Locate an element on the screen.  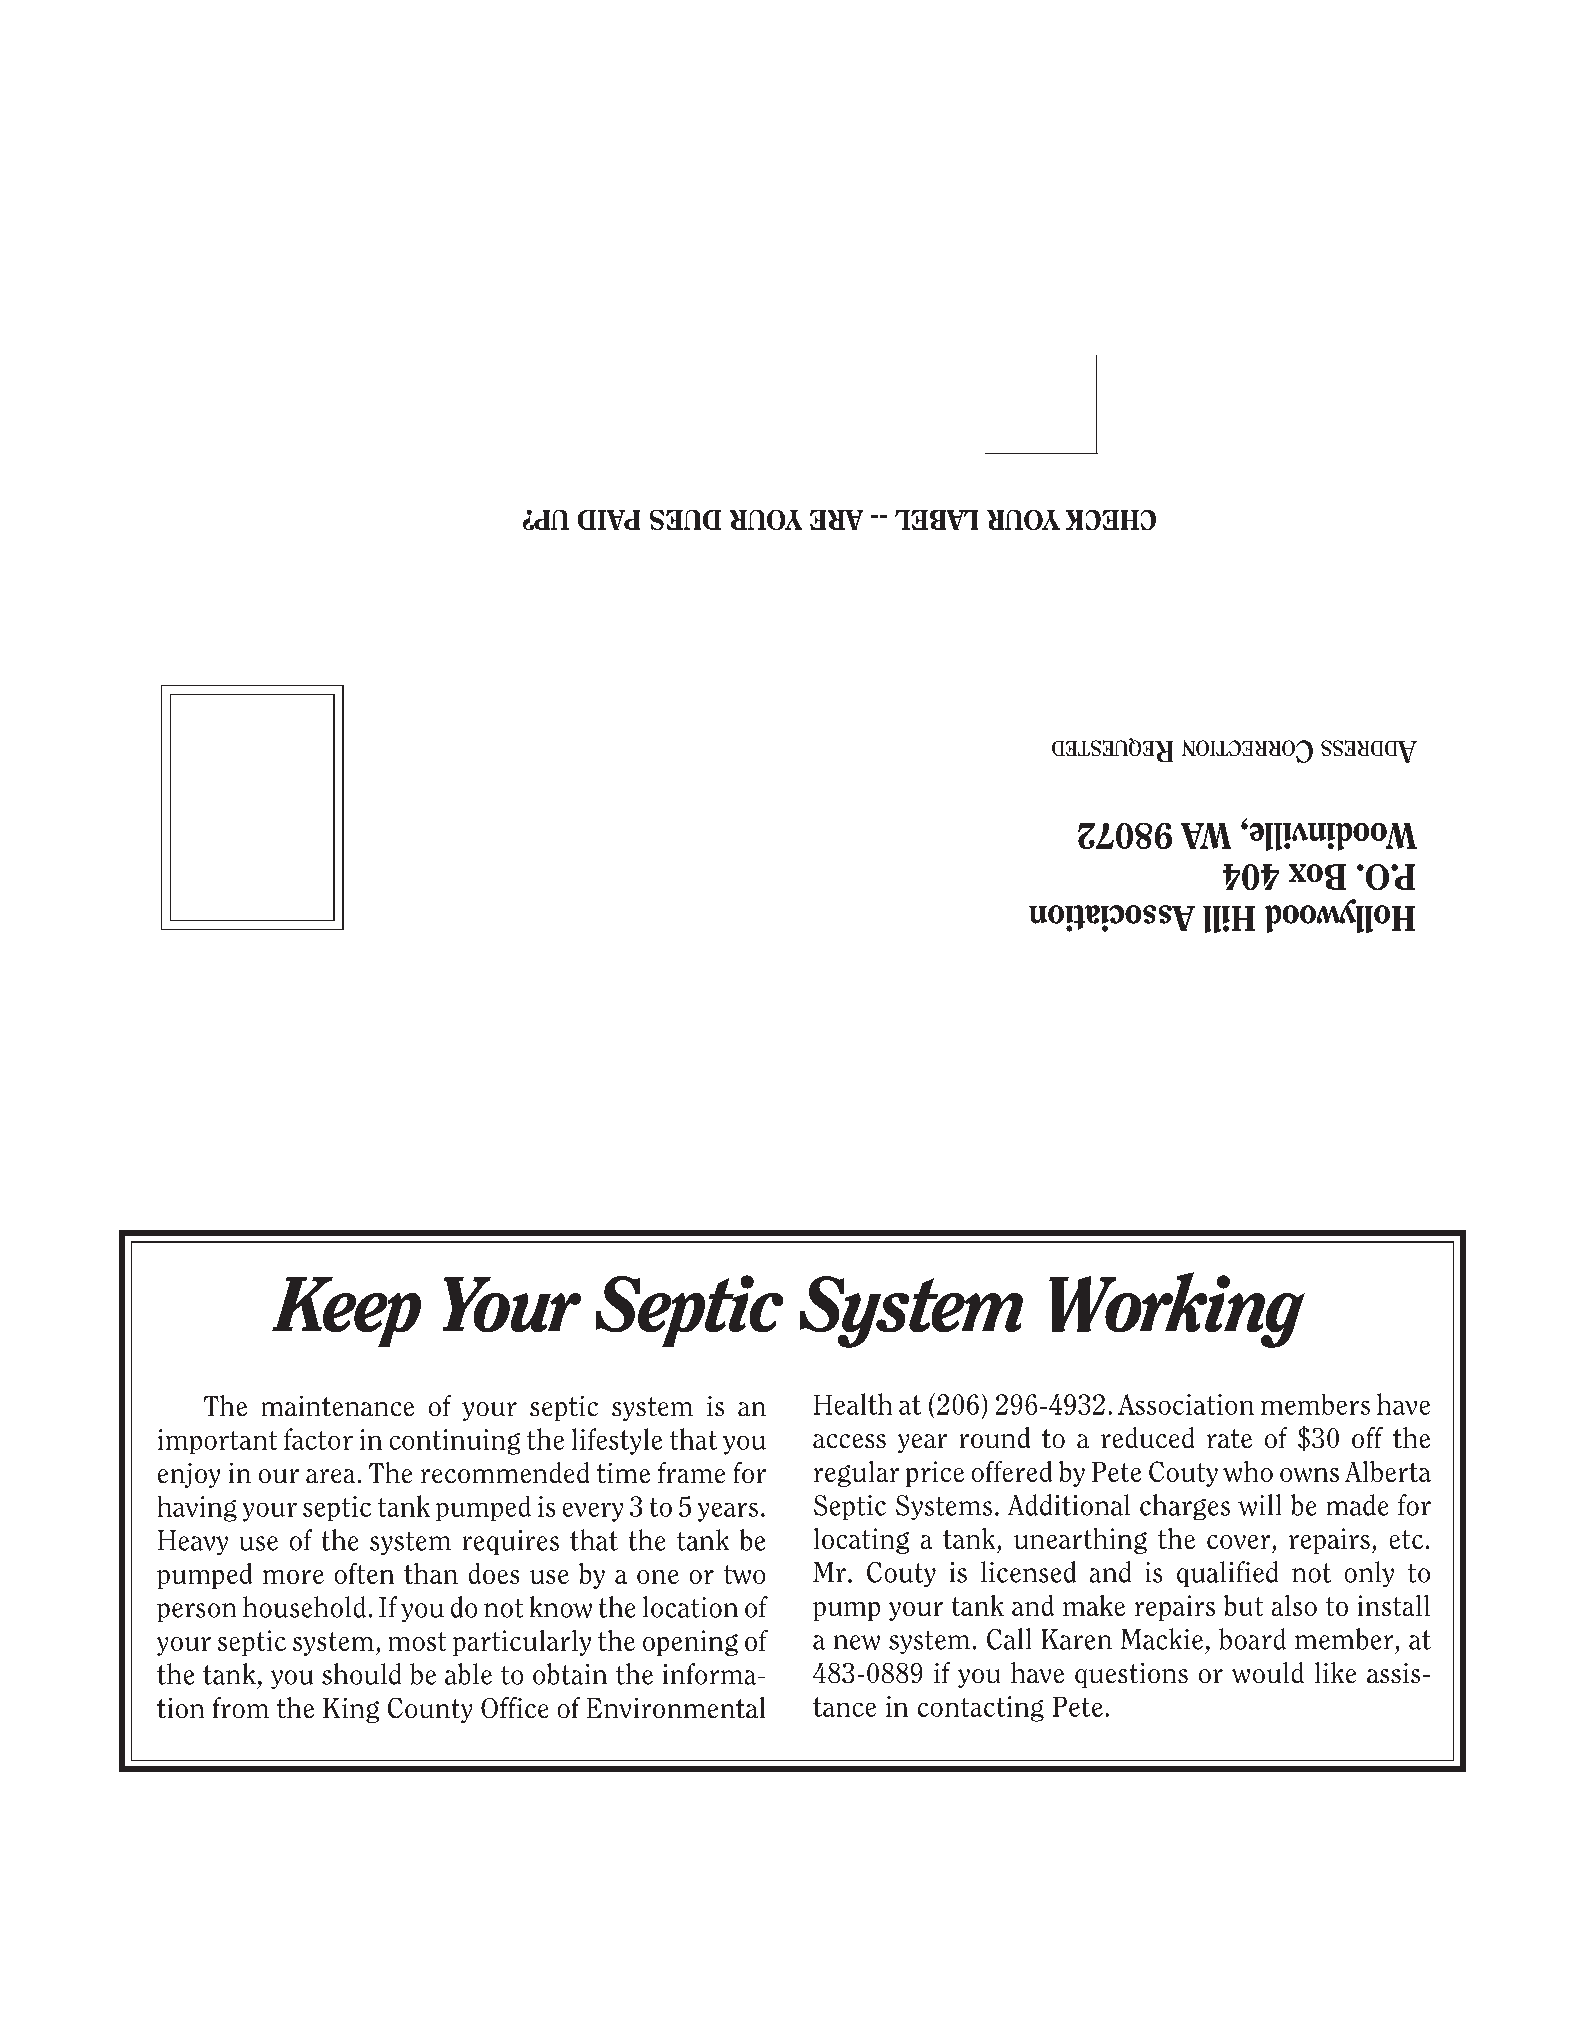
Health is located at coordinates (853, 1404).
